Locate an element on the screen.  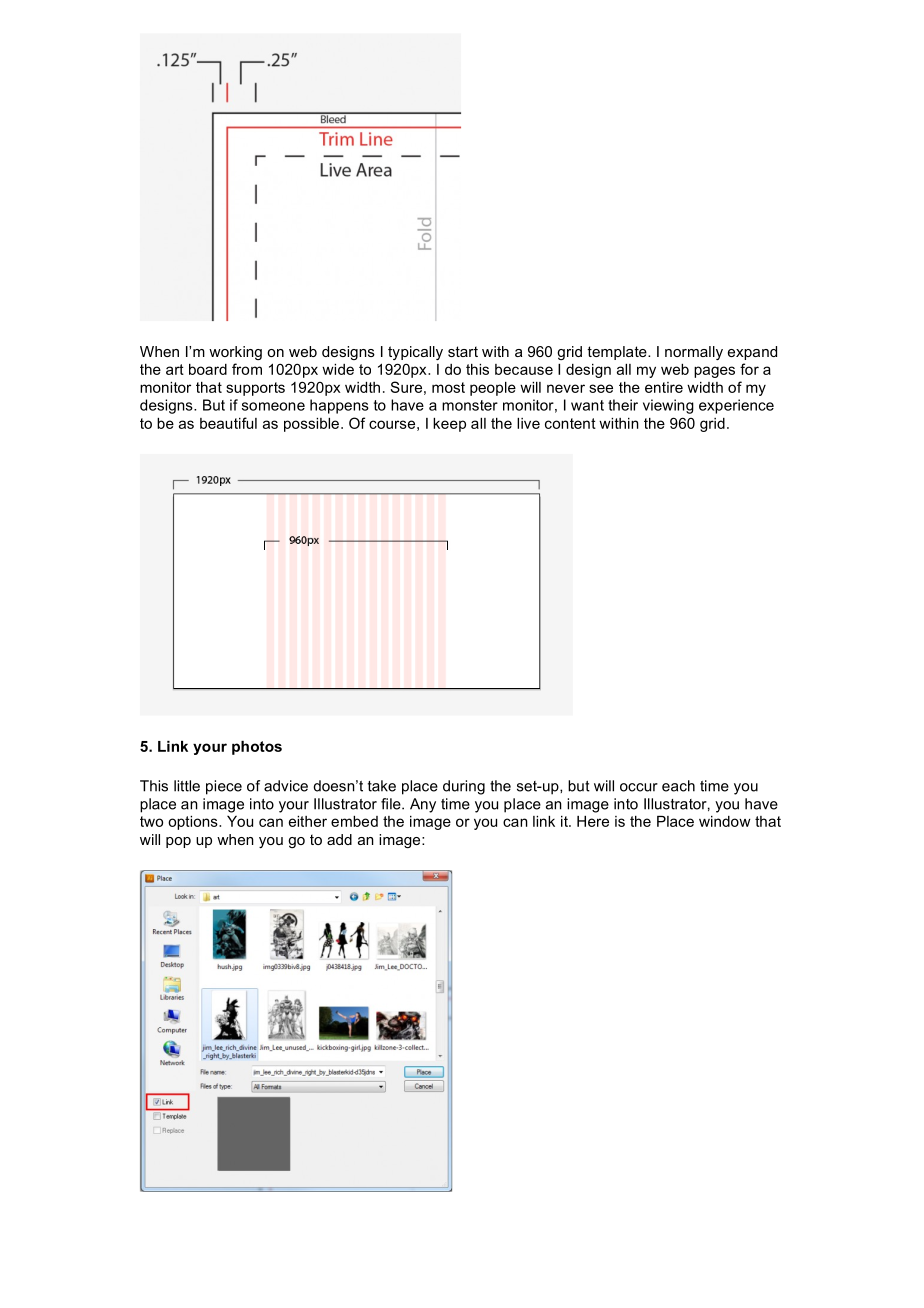
photos is located at coordinates (257, 748).
